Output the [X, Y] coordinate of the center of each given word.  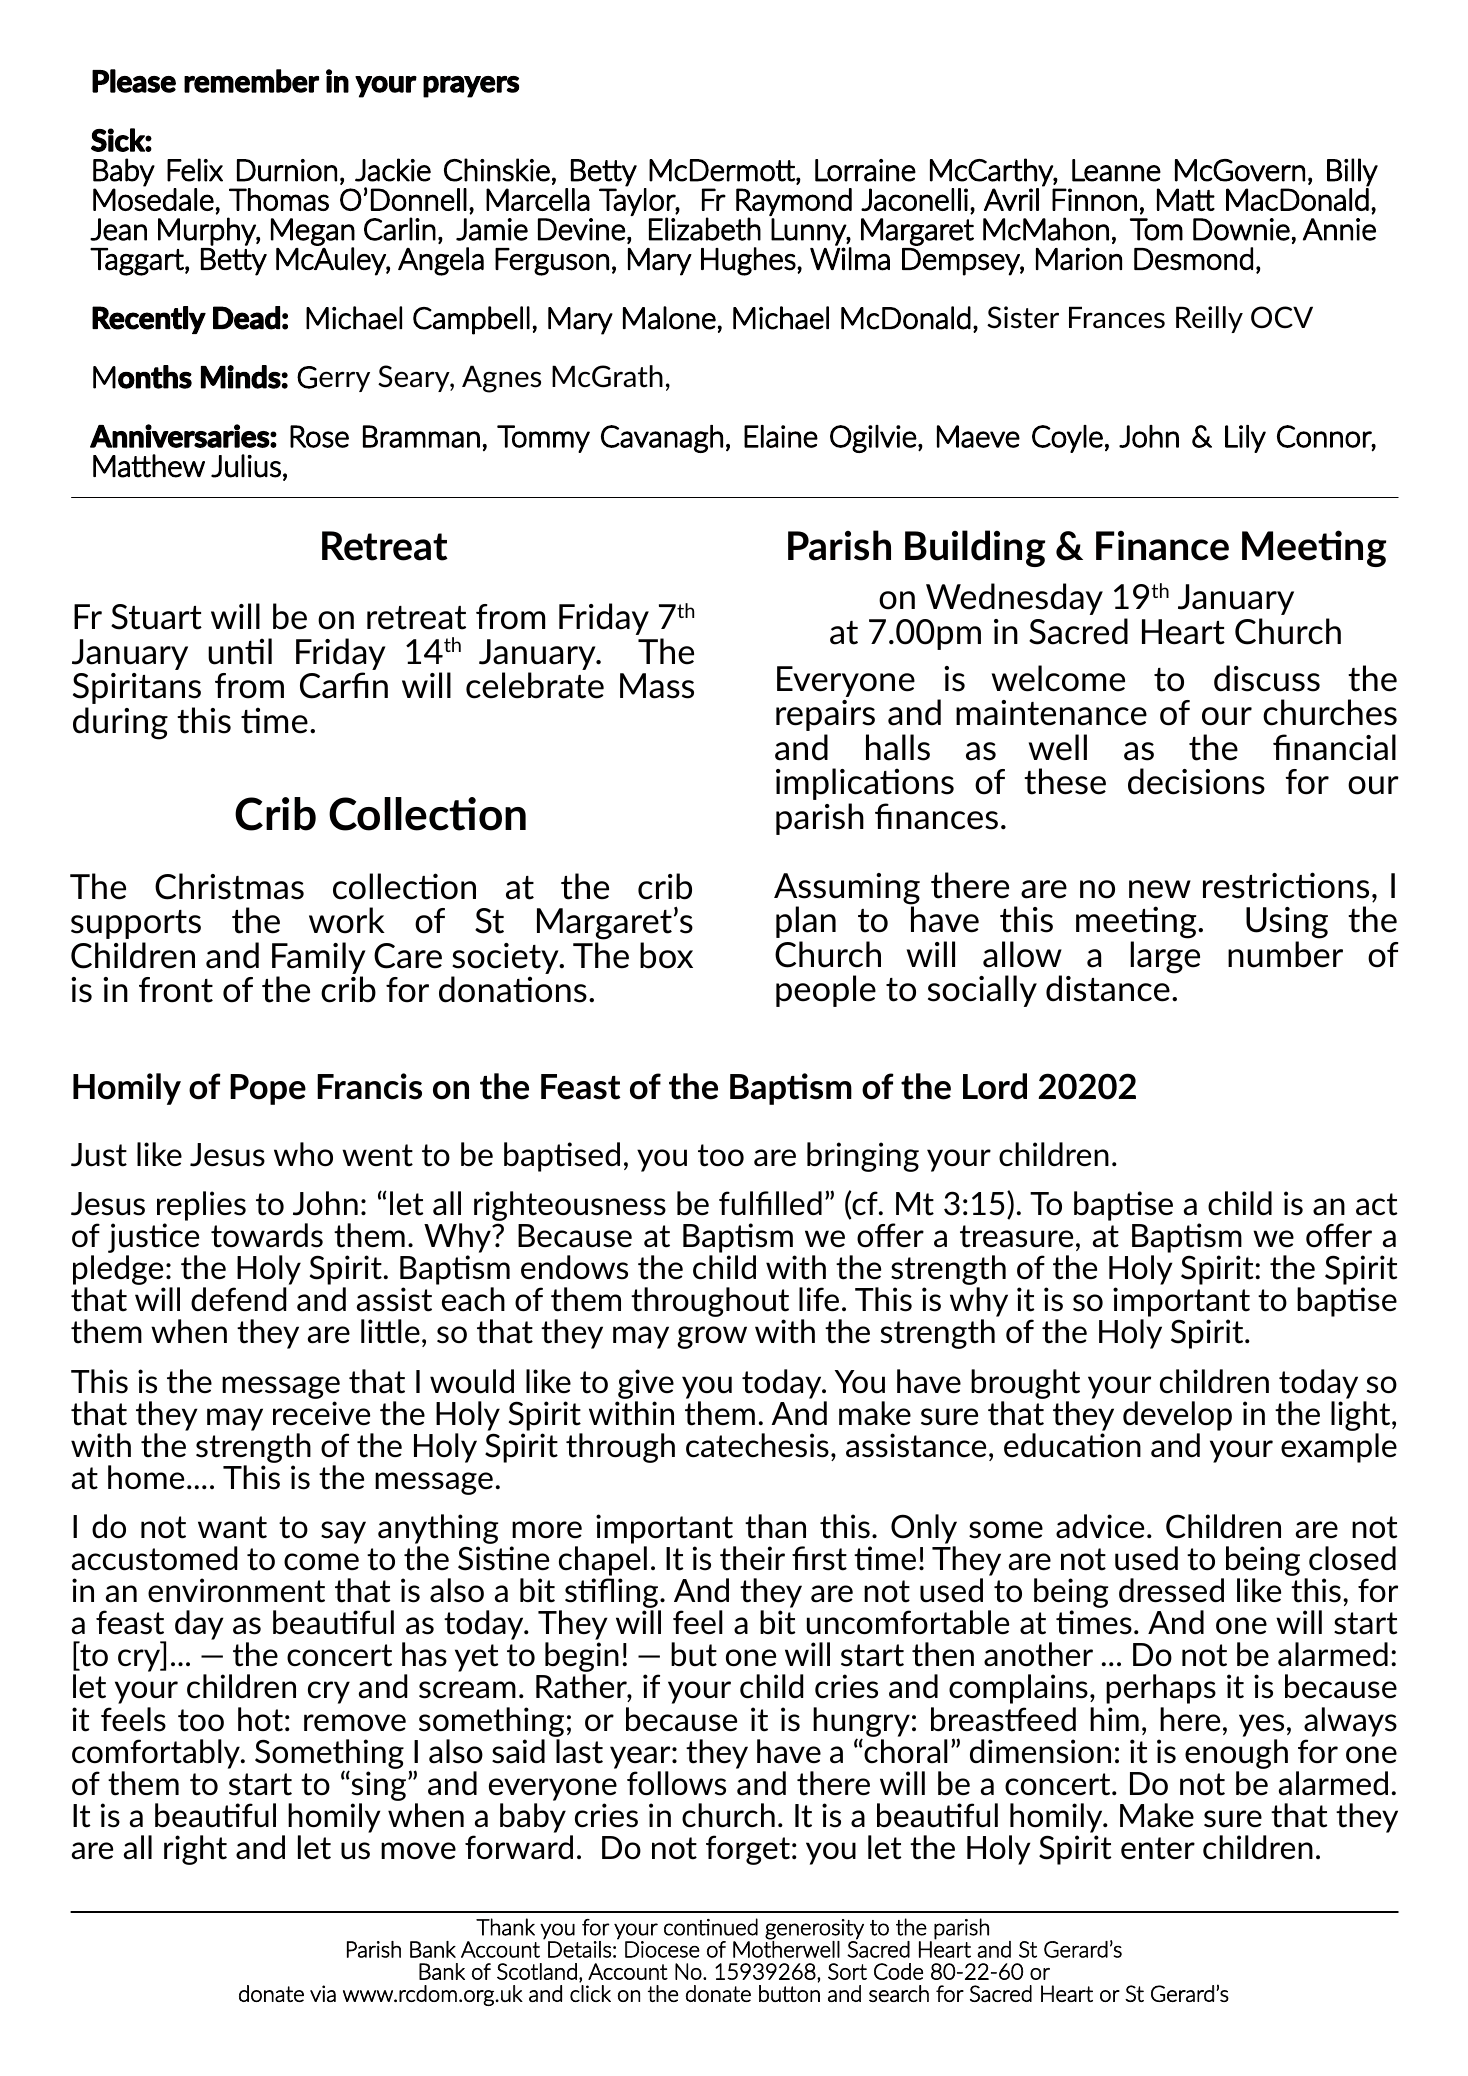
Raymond [794, 203]
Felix [195, 170]
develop [1177, 1416]
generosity [814, 1930]
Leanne [1116, 170]
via [323, 1993]
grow [712, 1337]
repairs [825, 715]
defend [238, 1299]
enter [1158, 1848]
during [120, 723]
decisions [1196, 781]
